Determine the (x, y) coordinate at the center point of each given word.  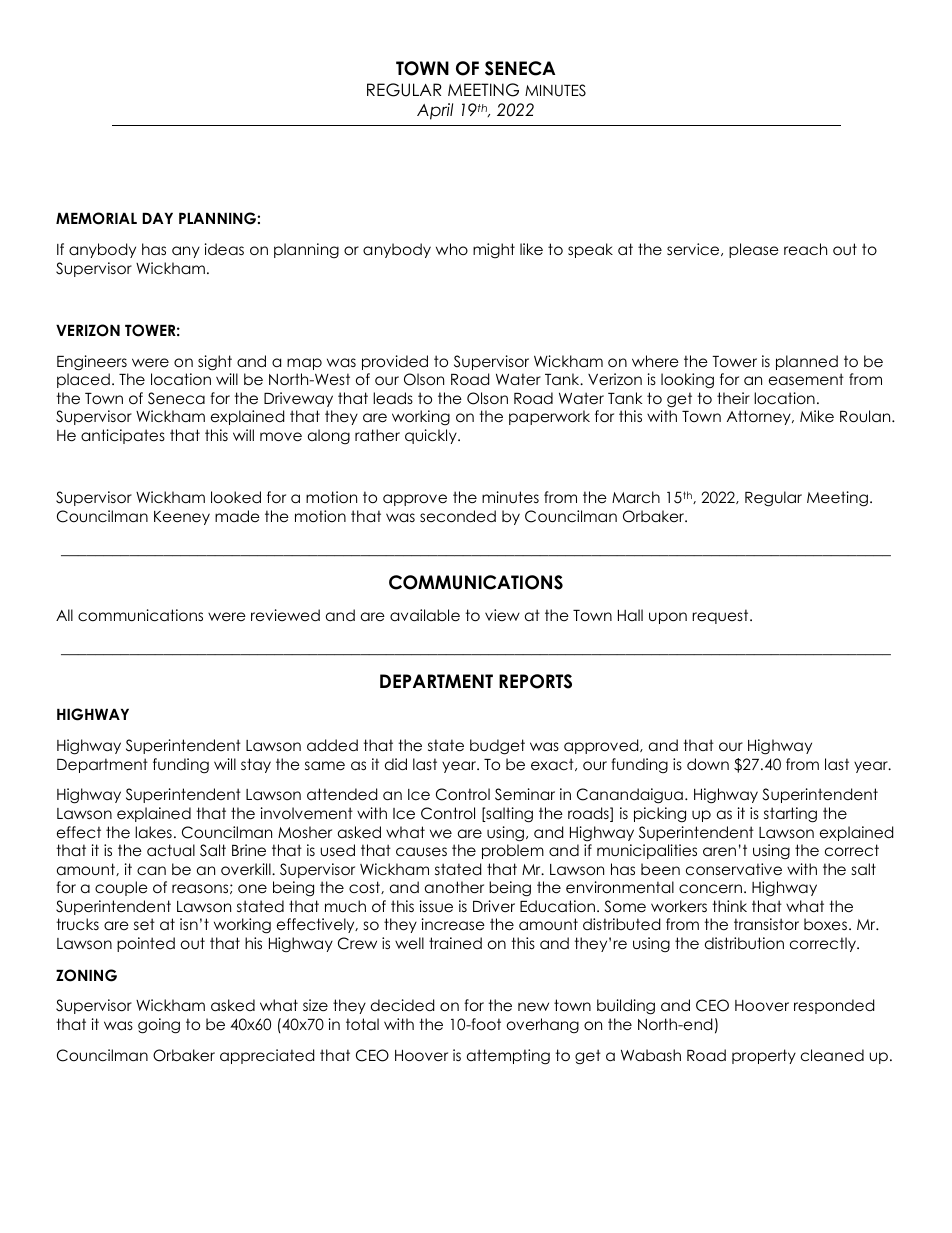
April (435, 111)
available (425, 615)
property (764, 1056)
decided (402, 1005)
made (237, 516)
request (721, 616)
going (159, 1026)
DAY (157, 218)
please (754, 250)
